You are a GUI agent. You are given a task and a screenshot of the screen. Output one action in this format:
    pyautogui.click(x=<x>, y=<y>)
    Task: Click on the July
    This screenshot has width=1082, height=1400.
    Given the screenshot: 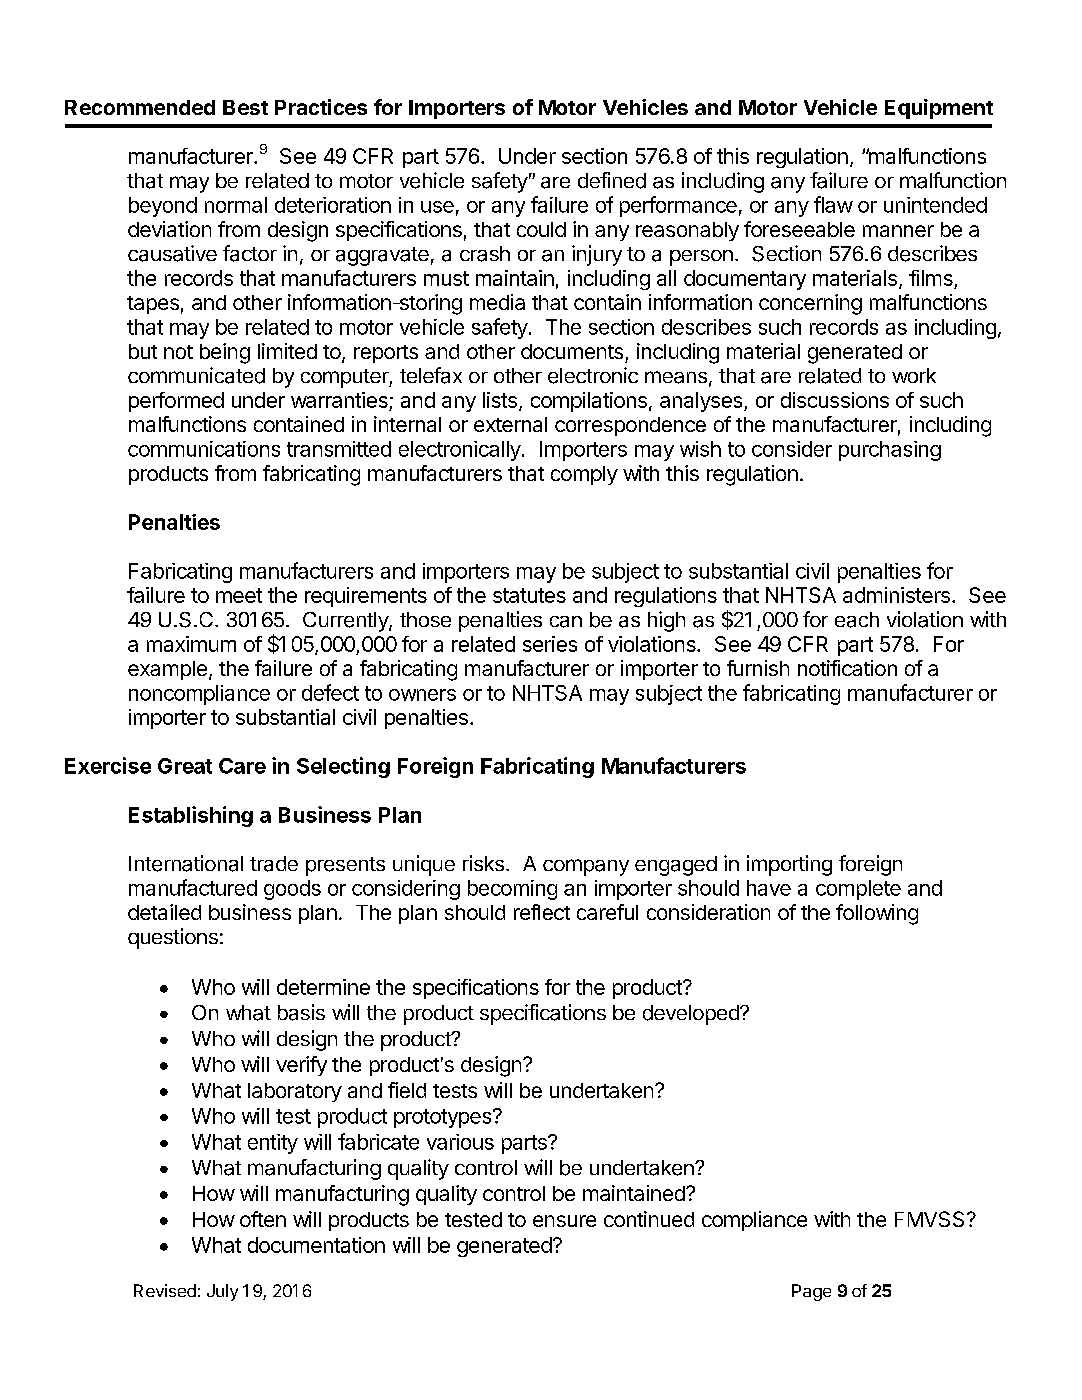 What is the action you would take?
    pyautogui.click(x=222, y=1292)
